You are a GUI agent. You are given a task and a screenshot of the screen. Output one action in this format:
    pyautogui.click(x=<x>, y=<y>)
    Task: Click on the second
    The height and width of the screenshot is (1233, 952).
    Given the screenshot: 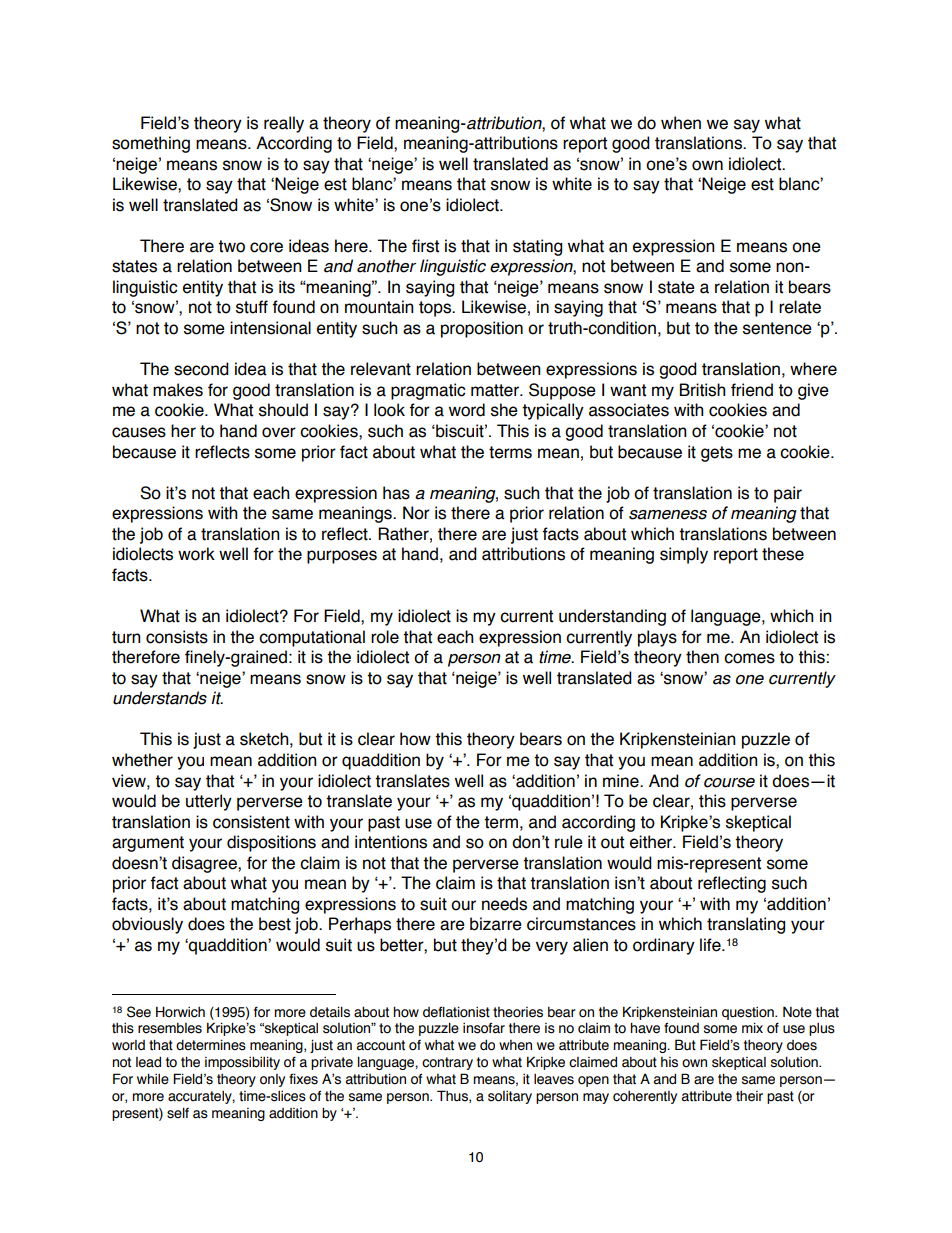 What is the action you would take?
    pyautogui.click(x=201, y=369)
